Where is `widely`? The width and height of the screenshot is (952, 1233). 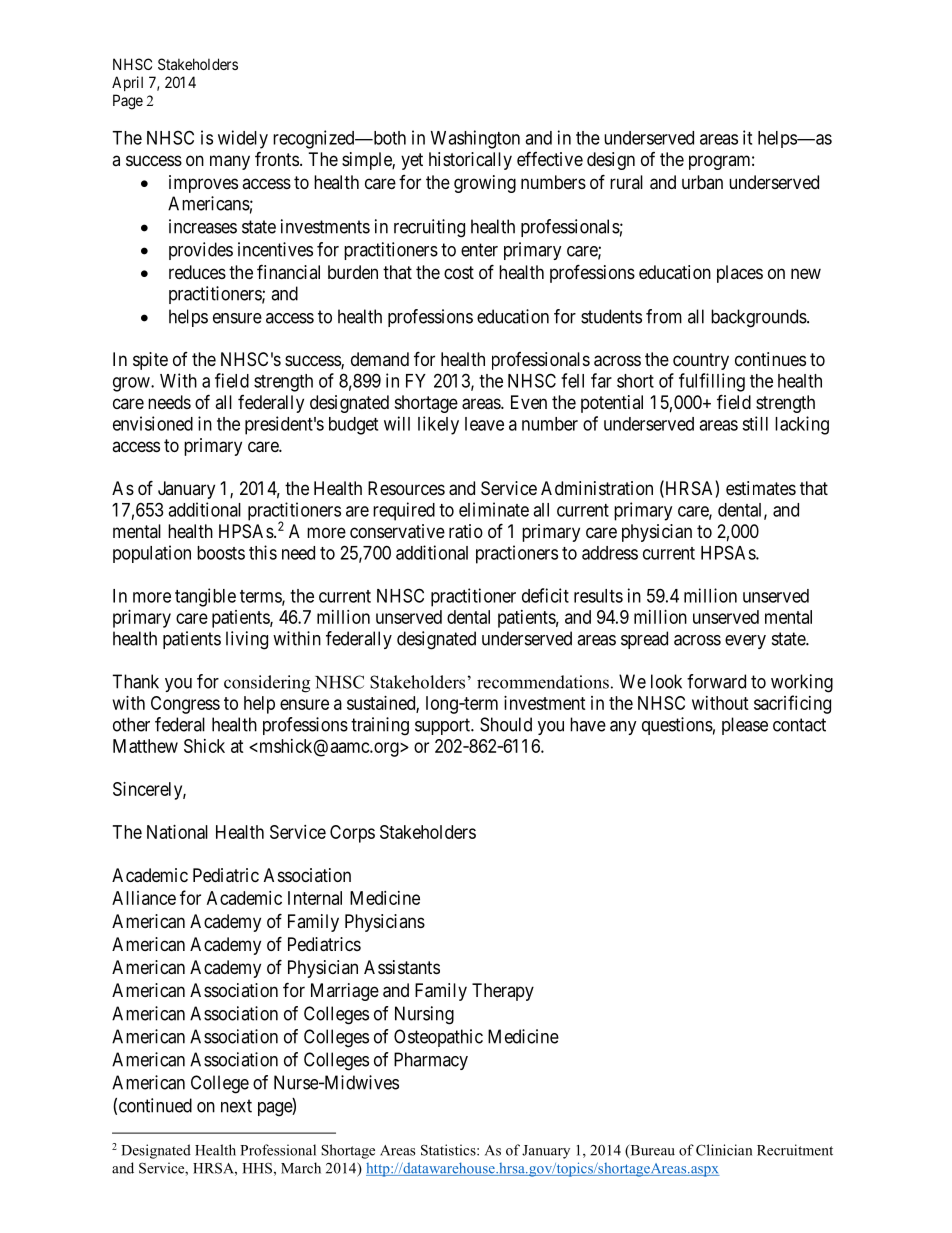
widely is located at coordinates (243, 139).
